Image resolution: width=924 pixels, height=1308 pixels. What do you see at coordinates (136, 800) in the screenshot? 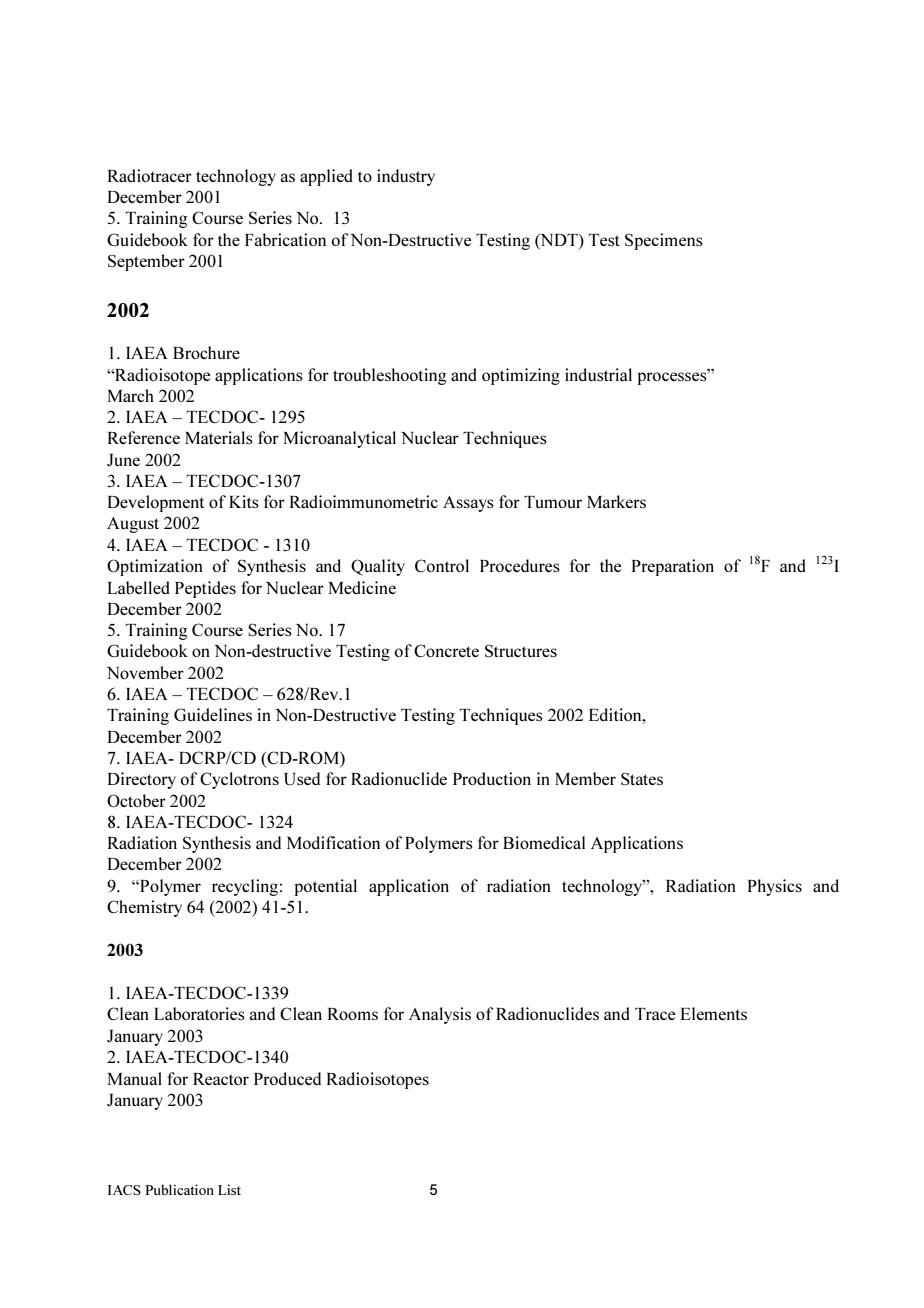
I see `October` at bounding box center [136, 800].
